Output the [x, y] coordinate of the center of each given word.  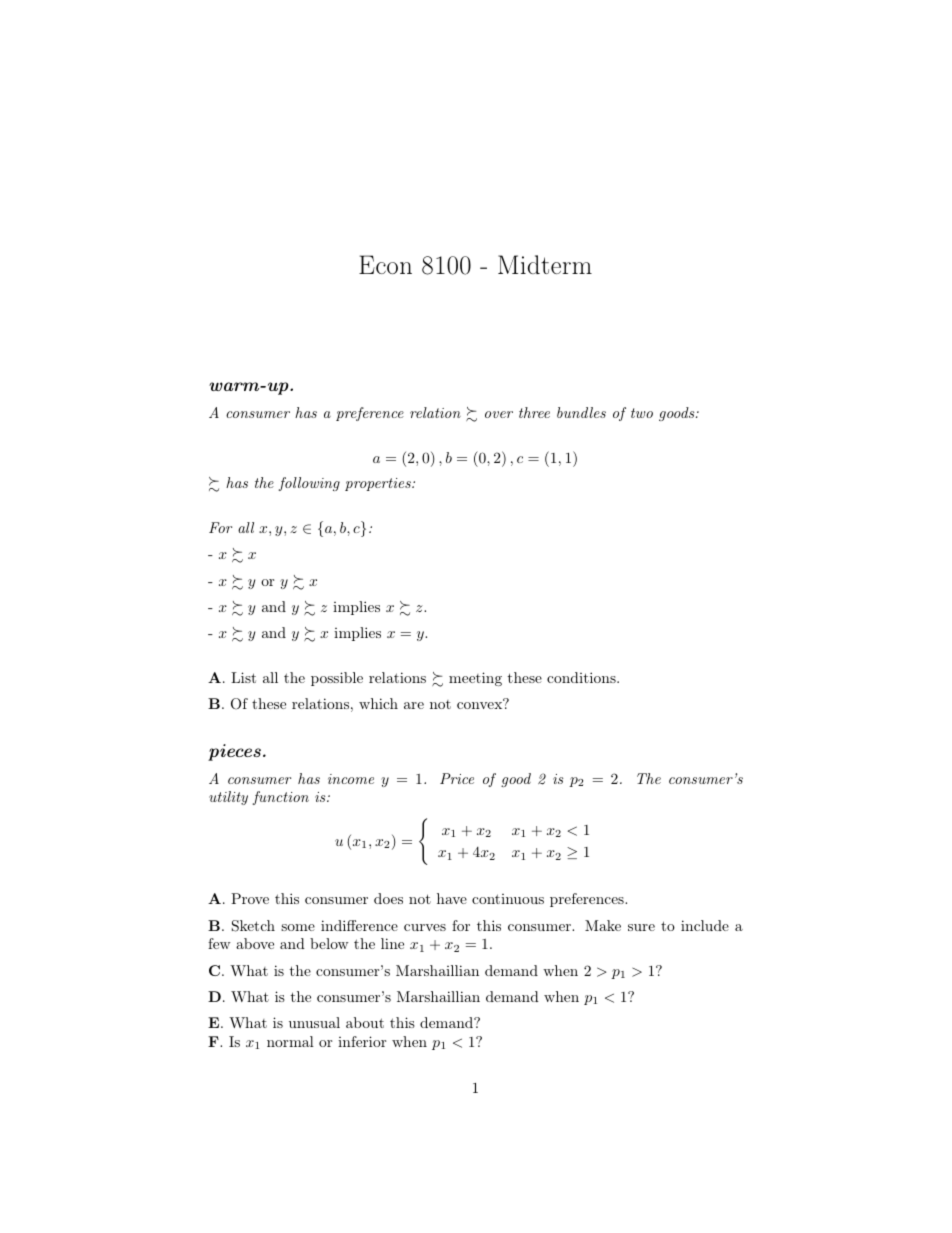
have [452, 898]
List [243, 677]
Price [457, 778]
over [499, 414]
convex [479, 705]
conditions [582, 677]
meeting [475, 679]
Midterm [545, 264]
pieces [234, 752]
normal [290, 1041]
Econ [385, 264]
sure [641, 927]
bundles [581, 412]
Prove [250, 898]
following [309, 484]
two [642, 413]
